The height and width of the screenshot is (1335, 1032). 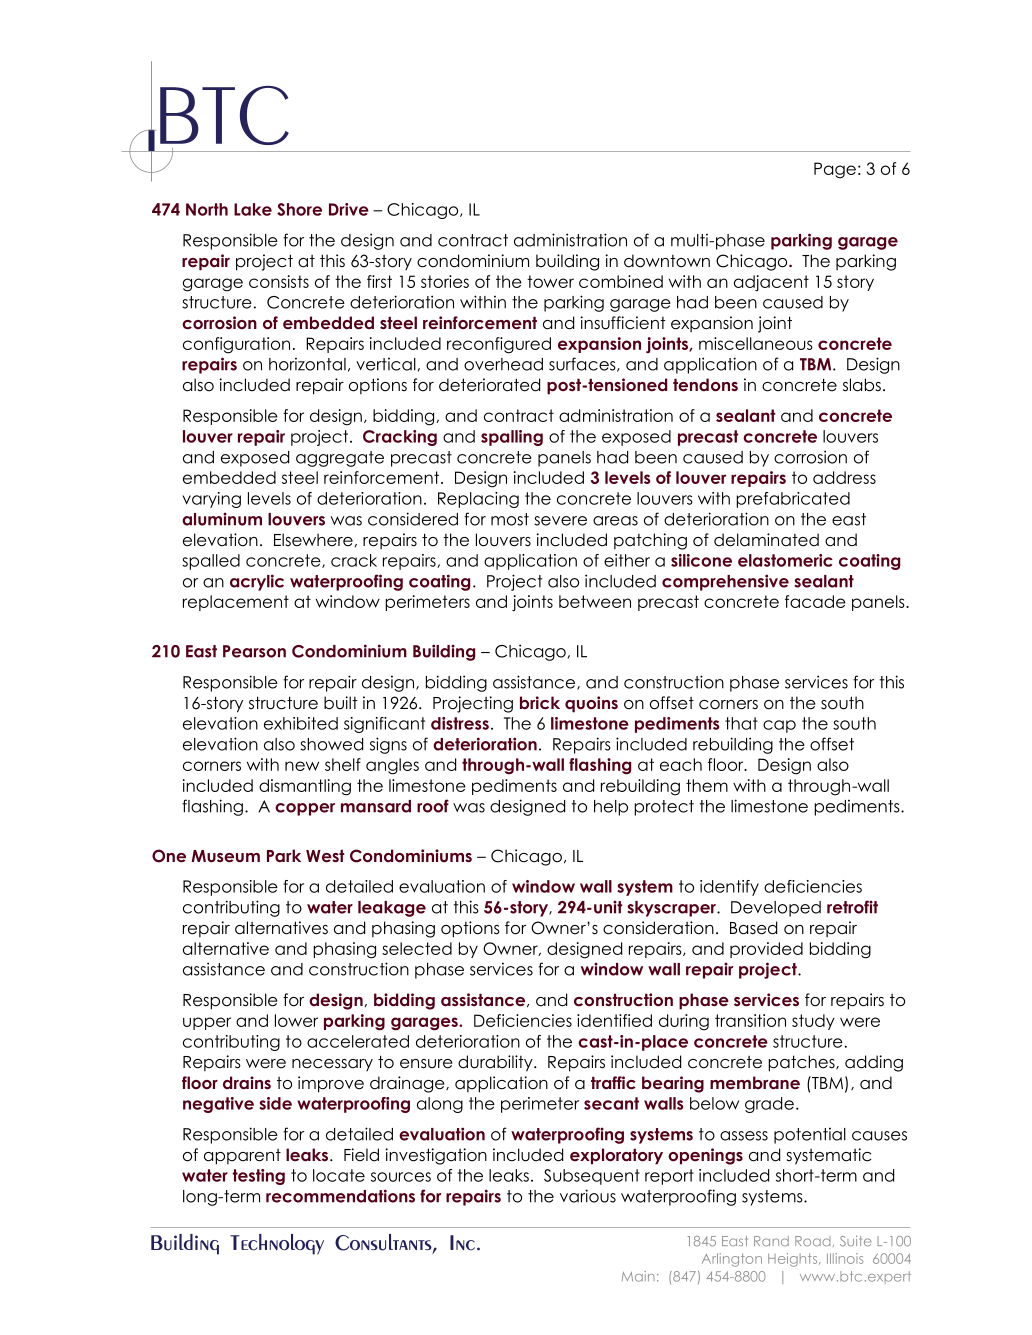 What do you see at coordinates (793, 500) in the screenshot?
I see `prefabricated` at bounding box center [793, 500].
